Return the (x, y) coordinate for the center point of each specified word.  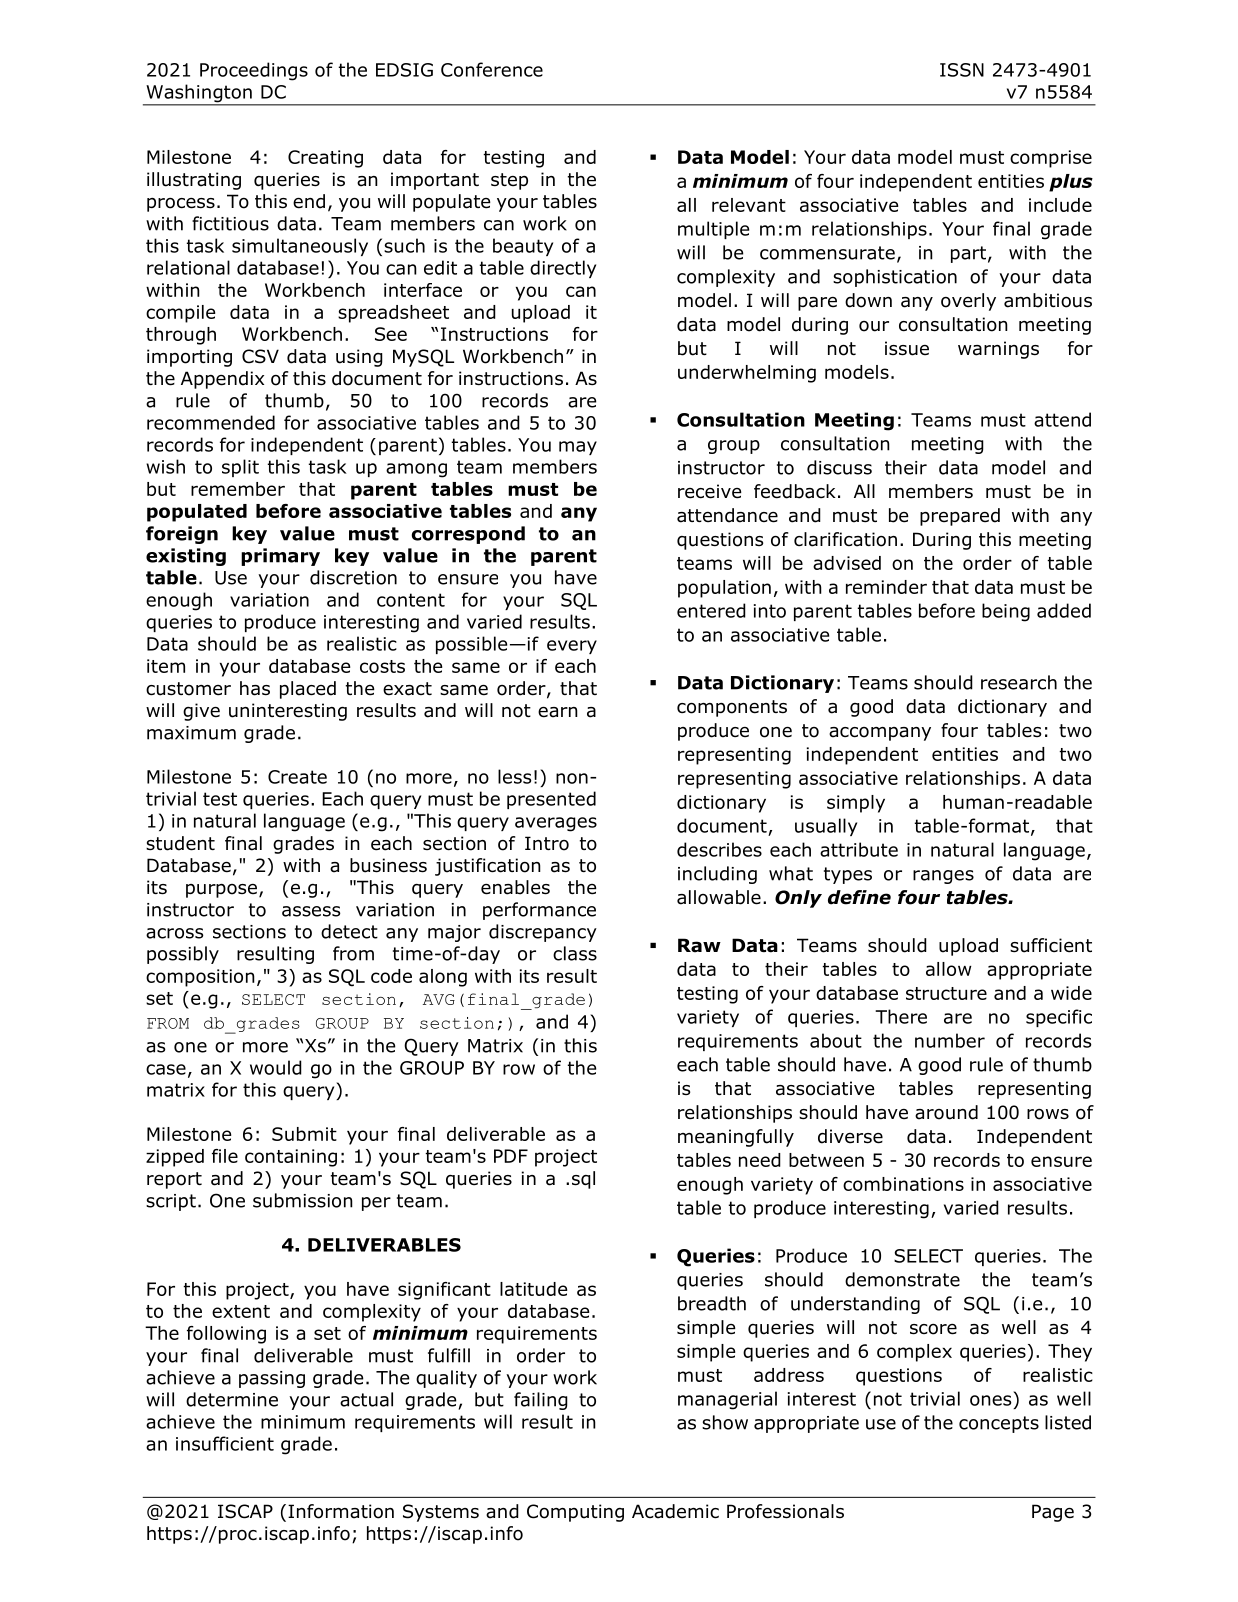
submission (303, 1200)
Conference (492, 69)
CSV (260, 356)
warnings (998, 350)
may (578, 448)
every (572, 647)
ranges (943, 877)
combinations (903, 1184)
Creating (325, 159)
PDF (511, 1156)
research (1019, 682)
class (575, 953)
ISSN (962, 70)
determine (232, 1399)
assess (311, 911)
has (255, 688)
